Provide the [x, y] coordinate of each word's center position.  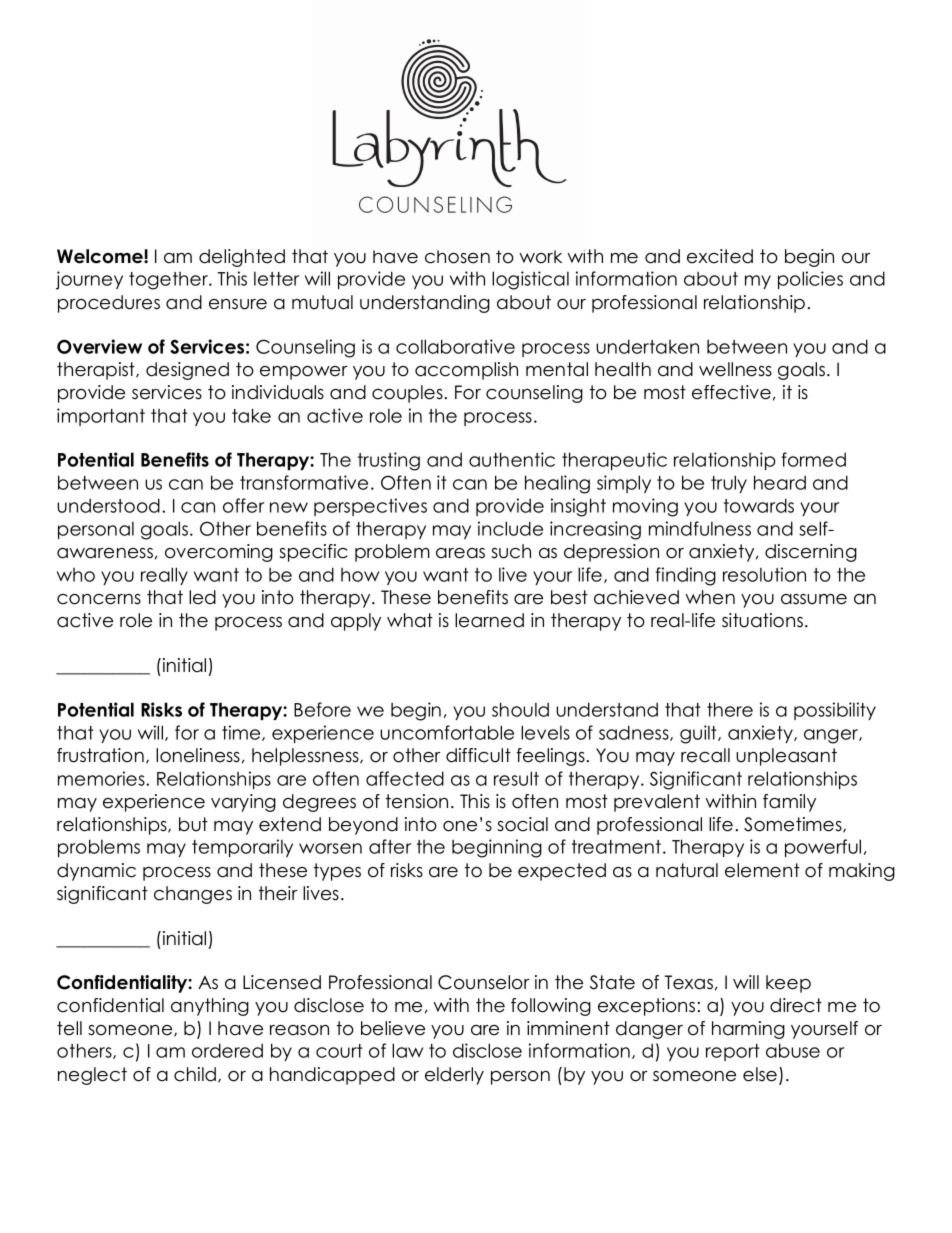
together [170, 281]
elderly [454, 1076]
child [196, 1075]
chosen [457, 257]
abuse [793, 1050]
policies [810, 280]
